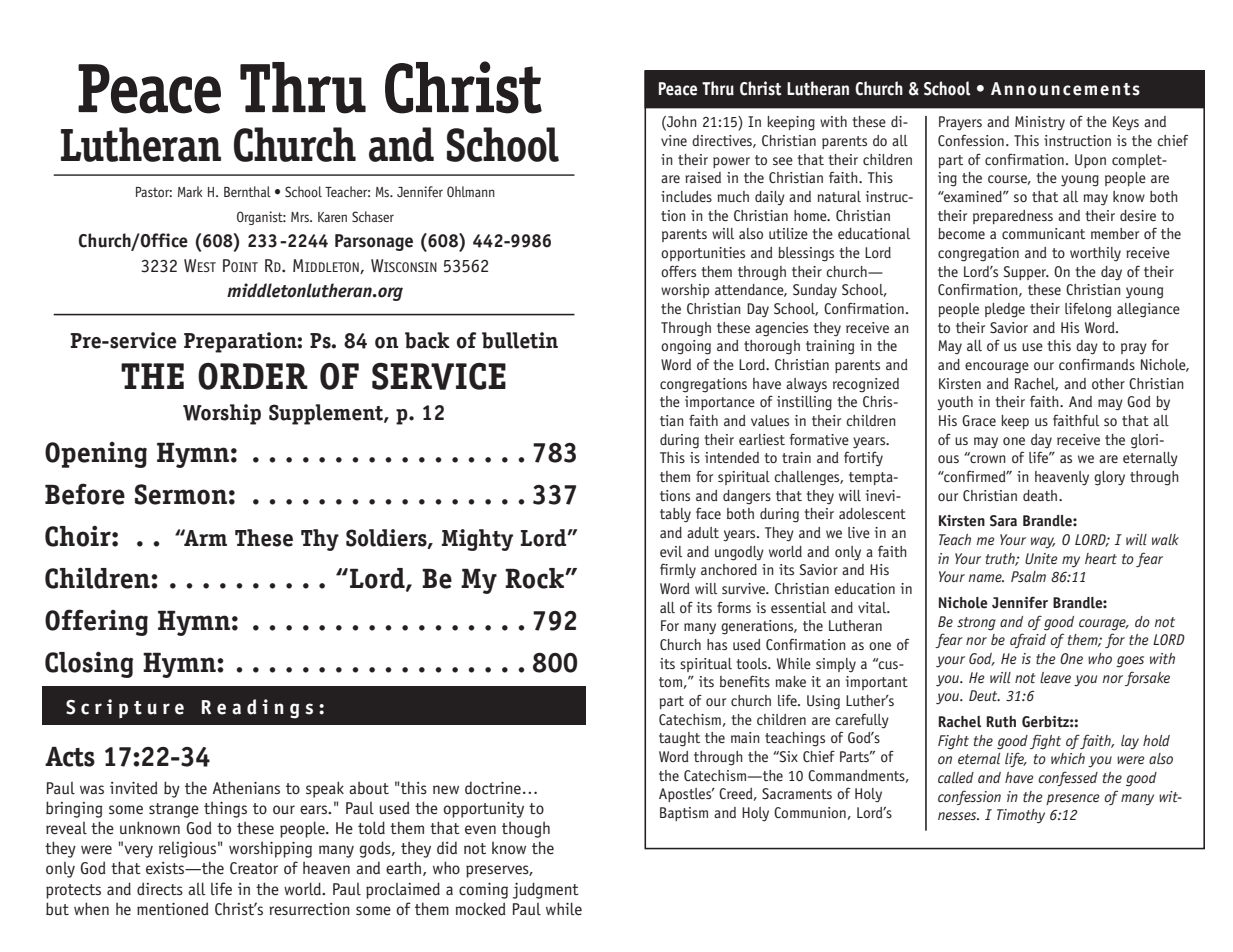 The image size is (1233, 952). What do you see at coordinates (190, 191) in the screenshot?
I see `Mark` at bounding box center [190, 191].
